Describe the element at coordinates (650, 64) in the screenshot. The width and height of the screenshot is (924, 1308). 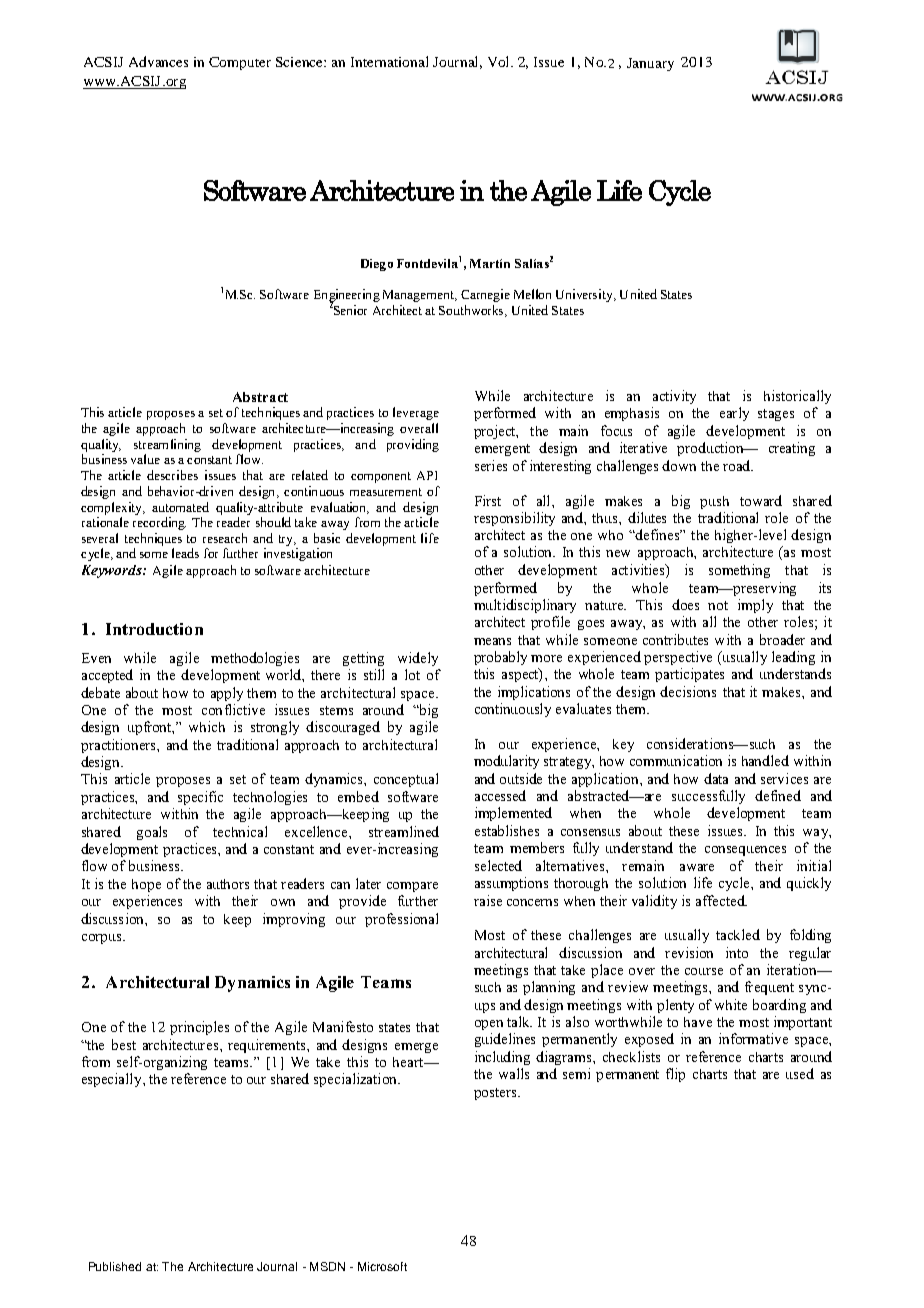
I see `January` at that location.
